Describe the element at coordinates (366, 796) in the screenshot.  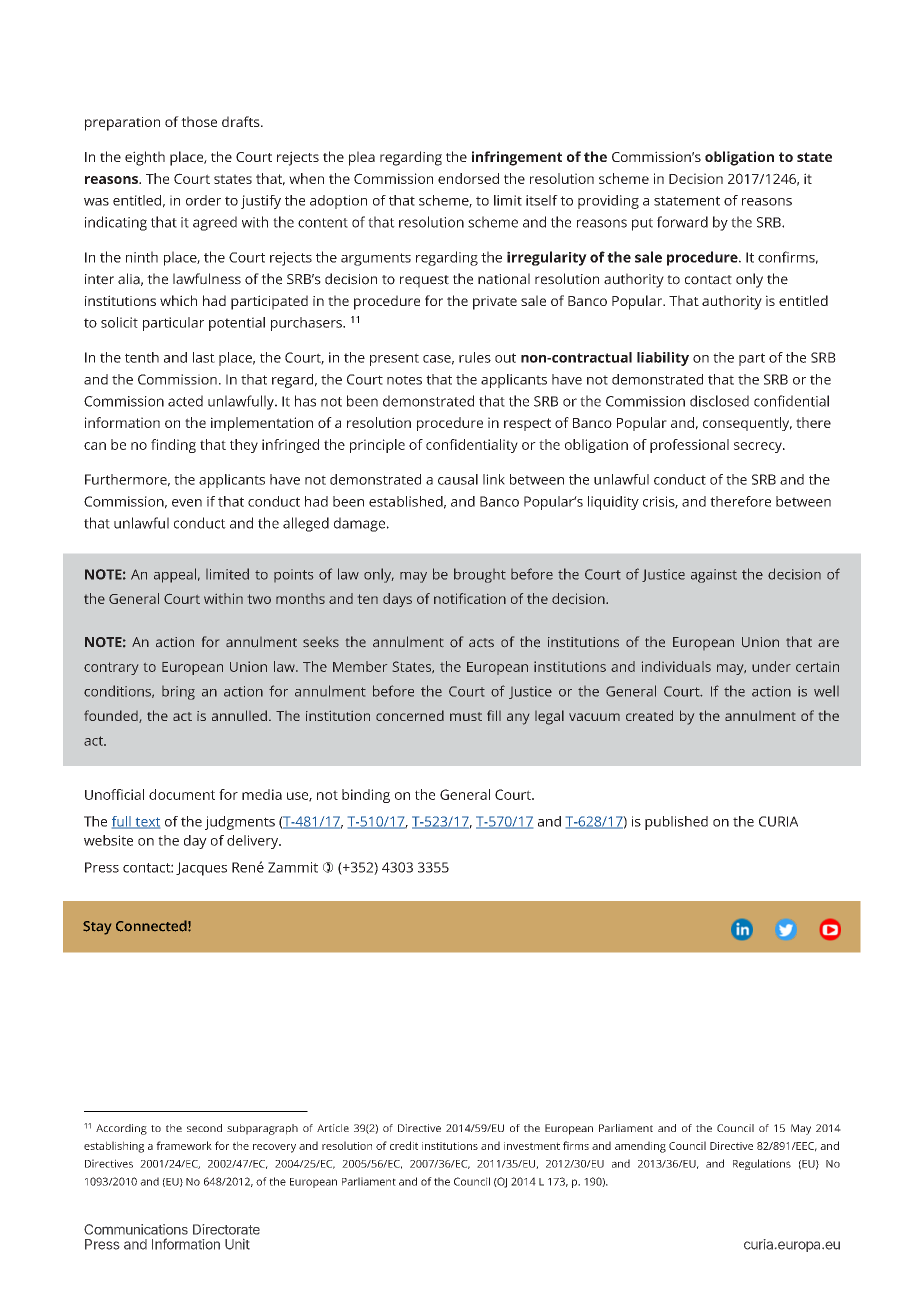
I see `binding` at that location.
